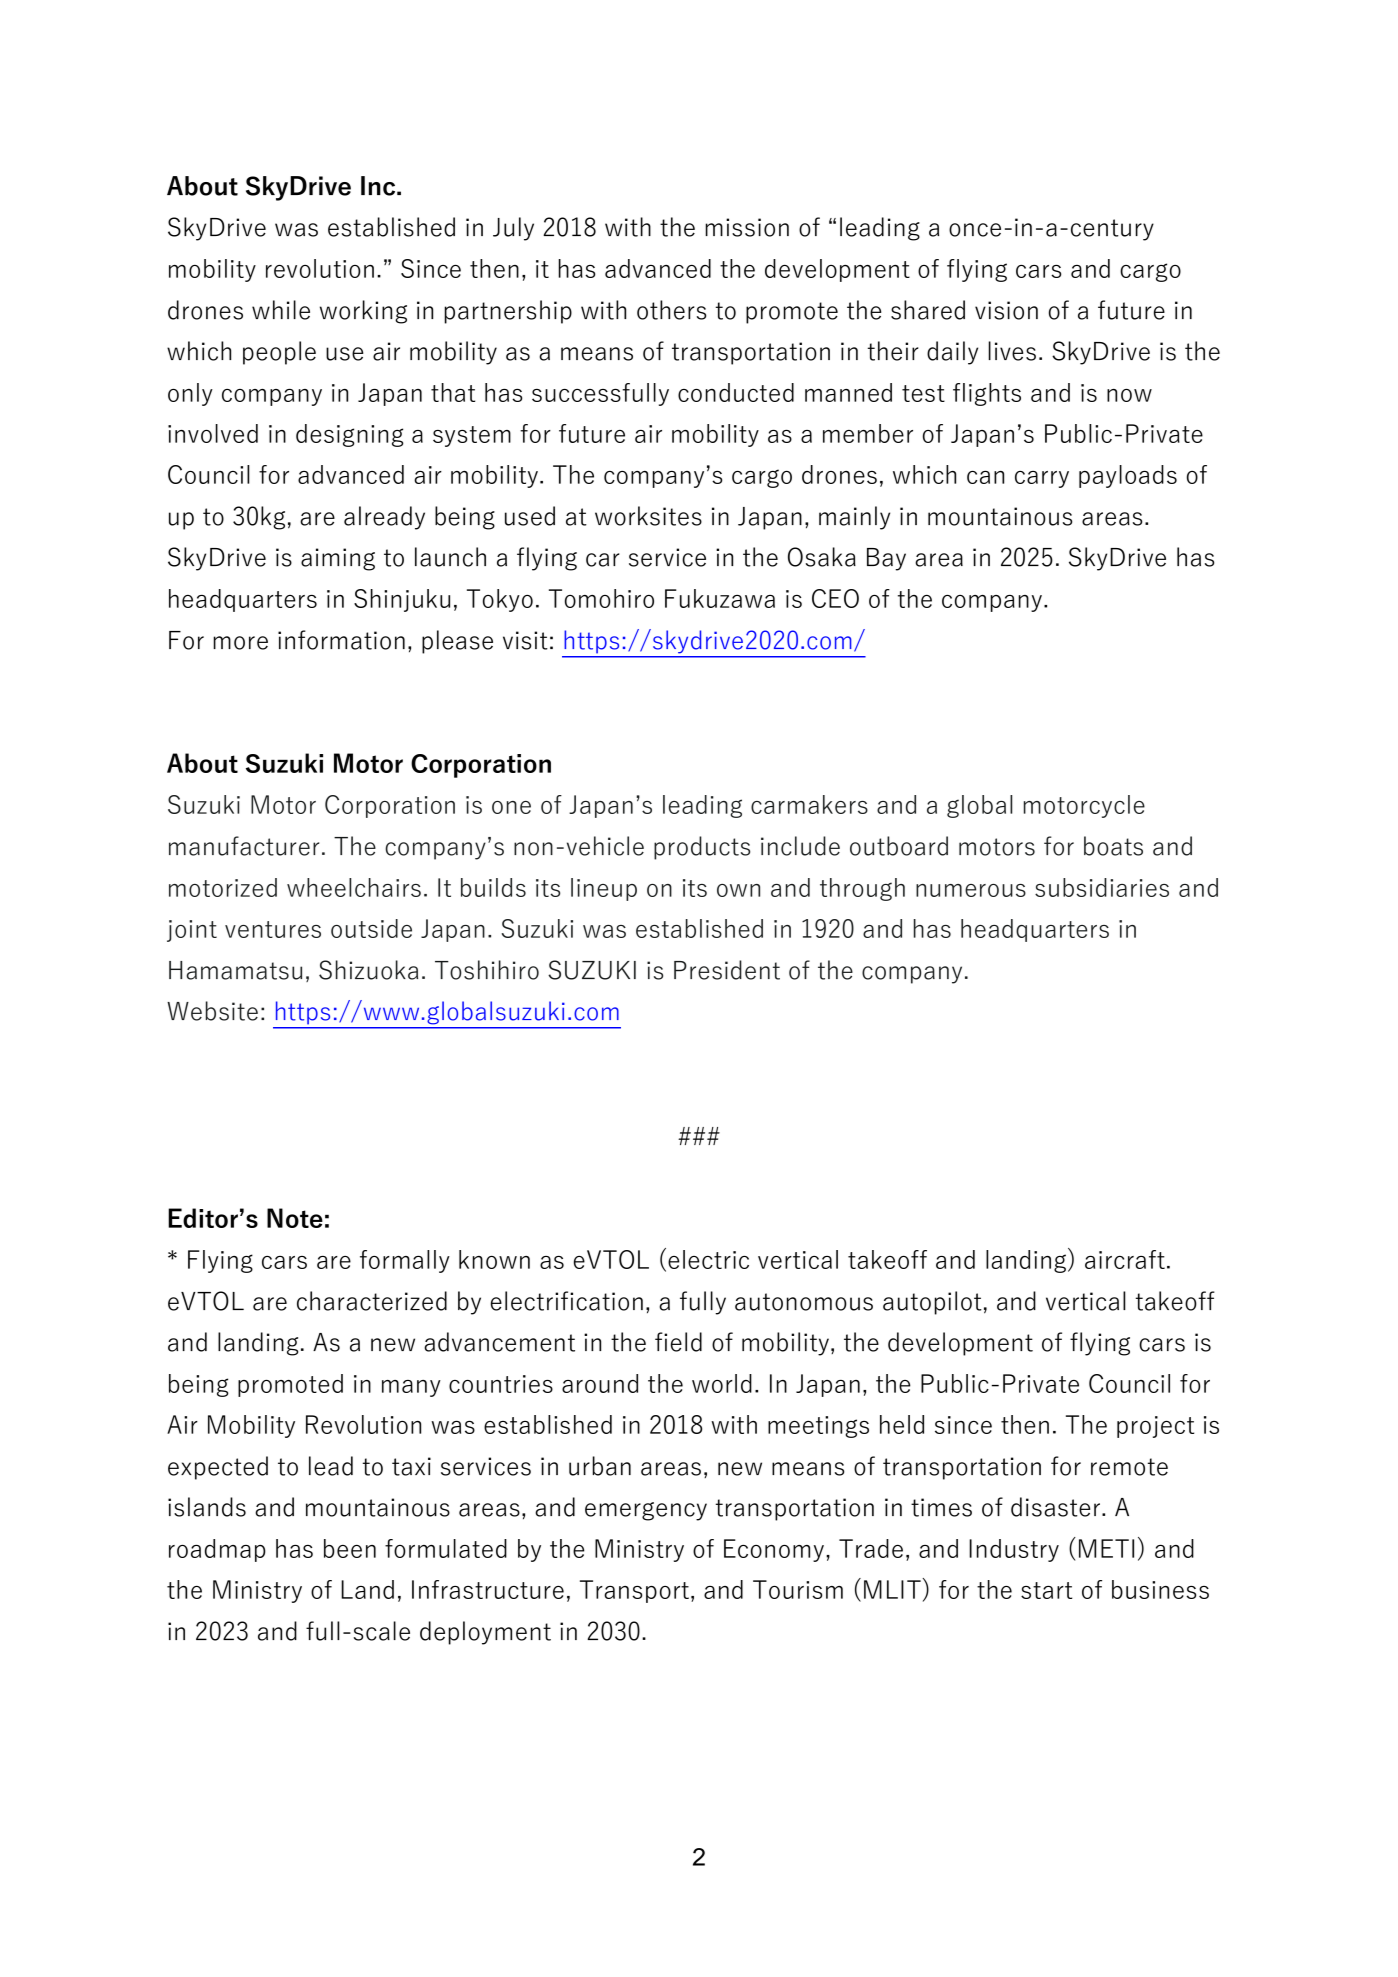  What do you see at coordinates (1102, 887) in the page?
I see `subsidiaries` at bounding box center [1102, 887].
